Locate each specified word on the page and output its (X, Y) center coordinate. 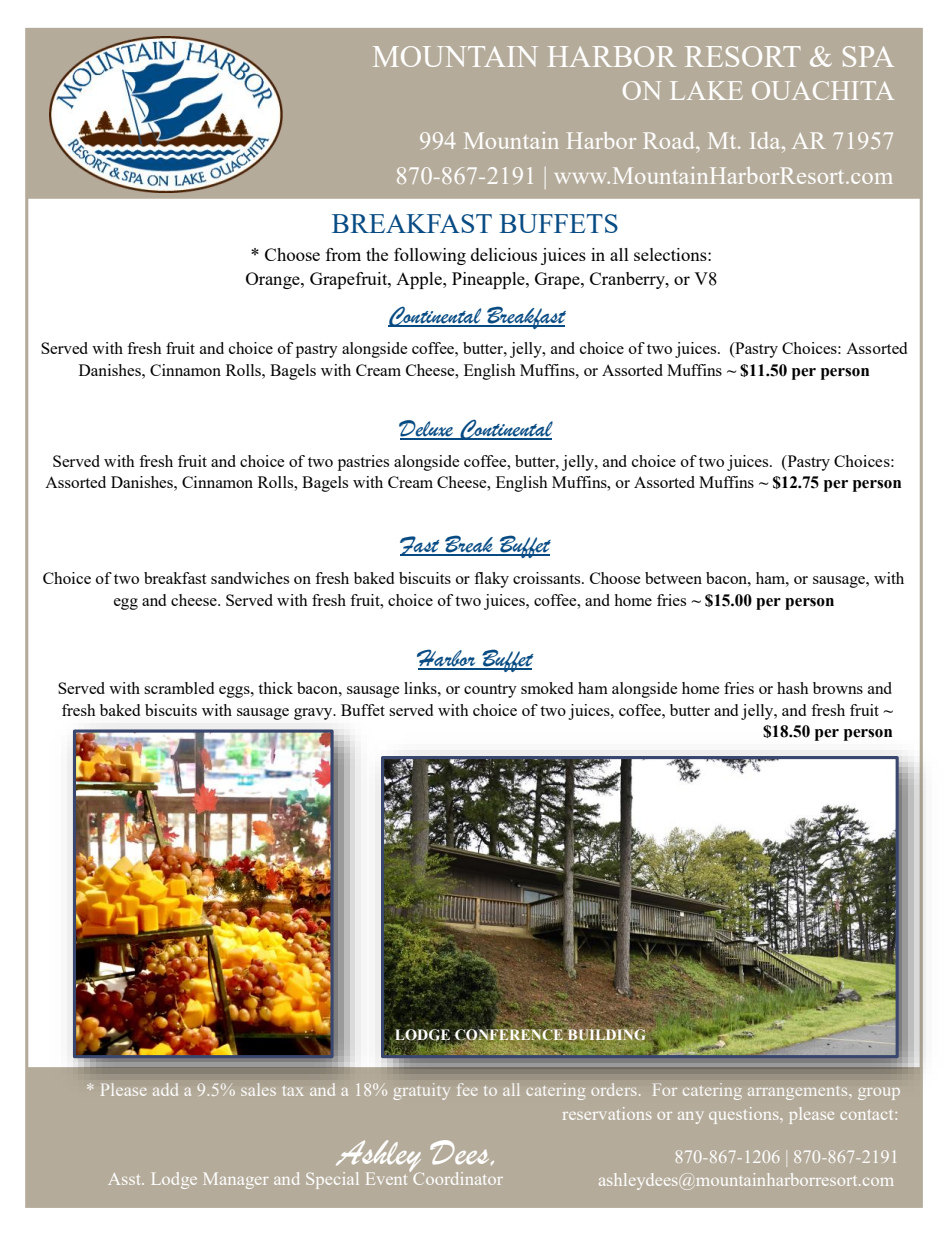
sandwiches (250, 578)
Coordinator (457, 1177)
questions (745, 1115)
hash (793, 688)
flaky (491, 580)
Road (670, 140)
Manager (236, 1180)
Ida (766, 140)
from (343, 254)
